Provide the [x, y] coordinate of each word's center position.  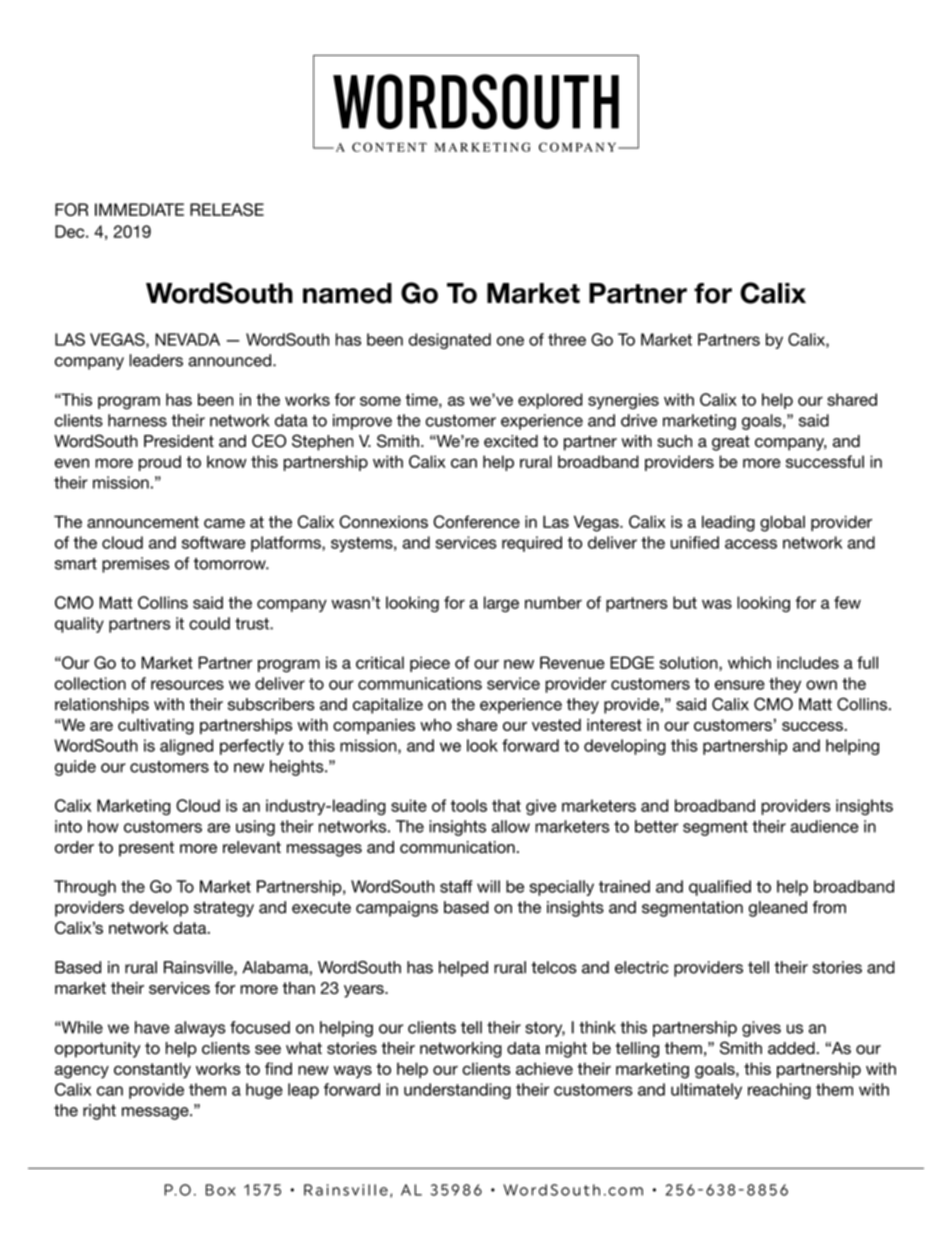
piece [430, 664]
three [567, 339]
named [347, 293]
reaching [779, 1091]
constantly [152, 1070]
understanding [457, 1091]
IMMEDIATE [139, 209]
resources [187, 685]
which [749, 662]
